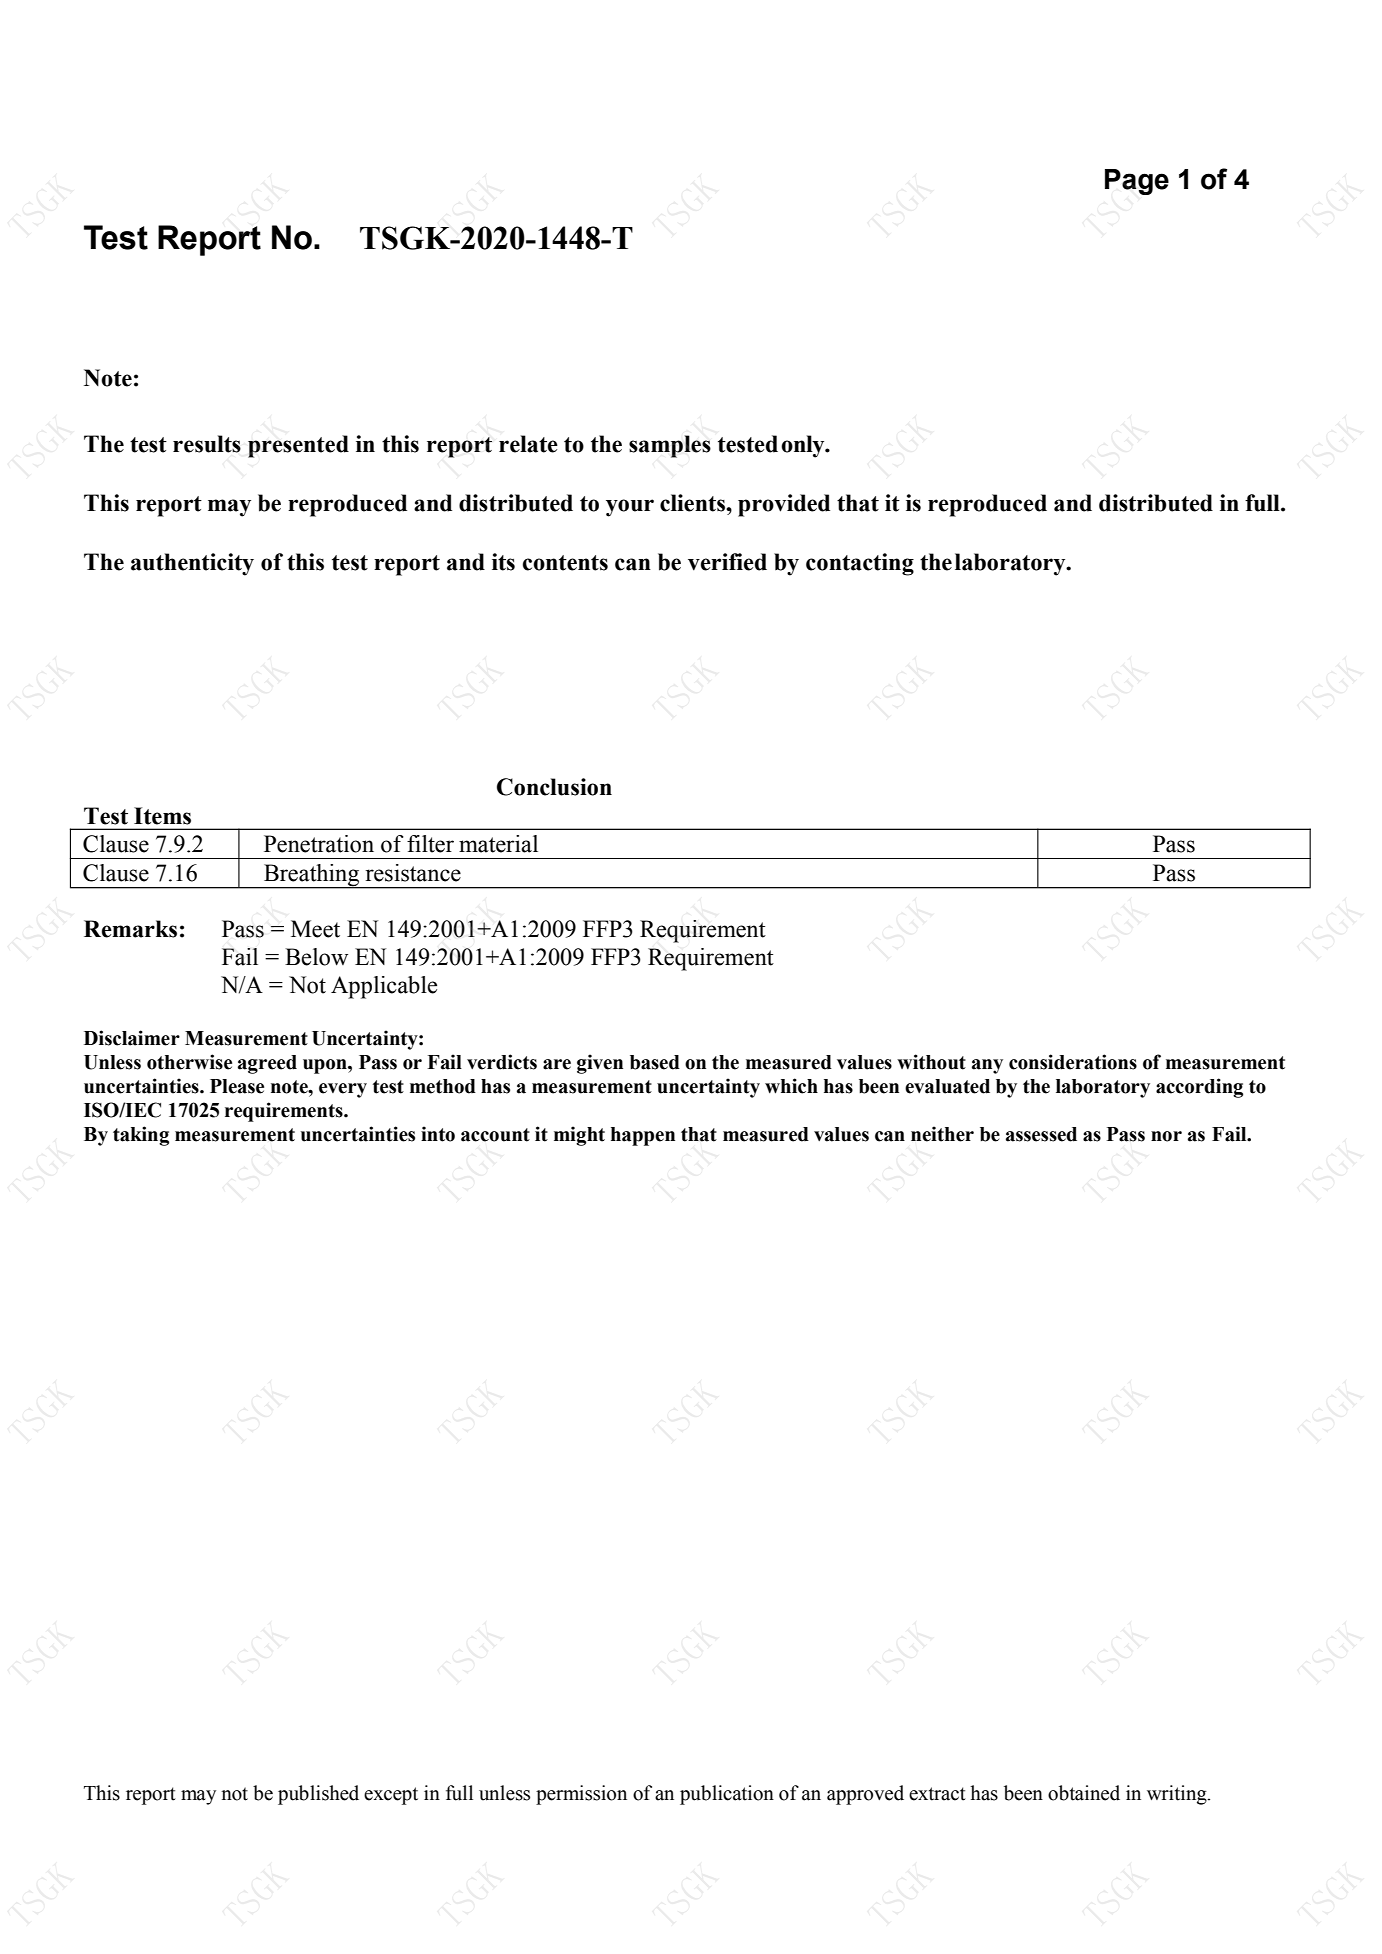  What do you see at coordinates (319, 844) in the document?
I see `Penetration` at bounding box center [319, 844].
